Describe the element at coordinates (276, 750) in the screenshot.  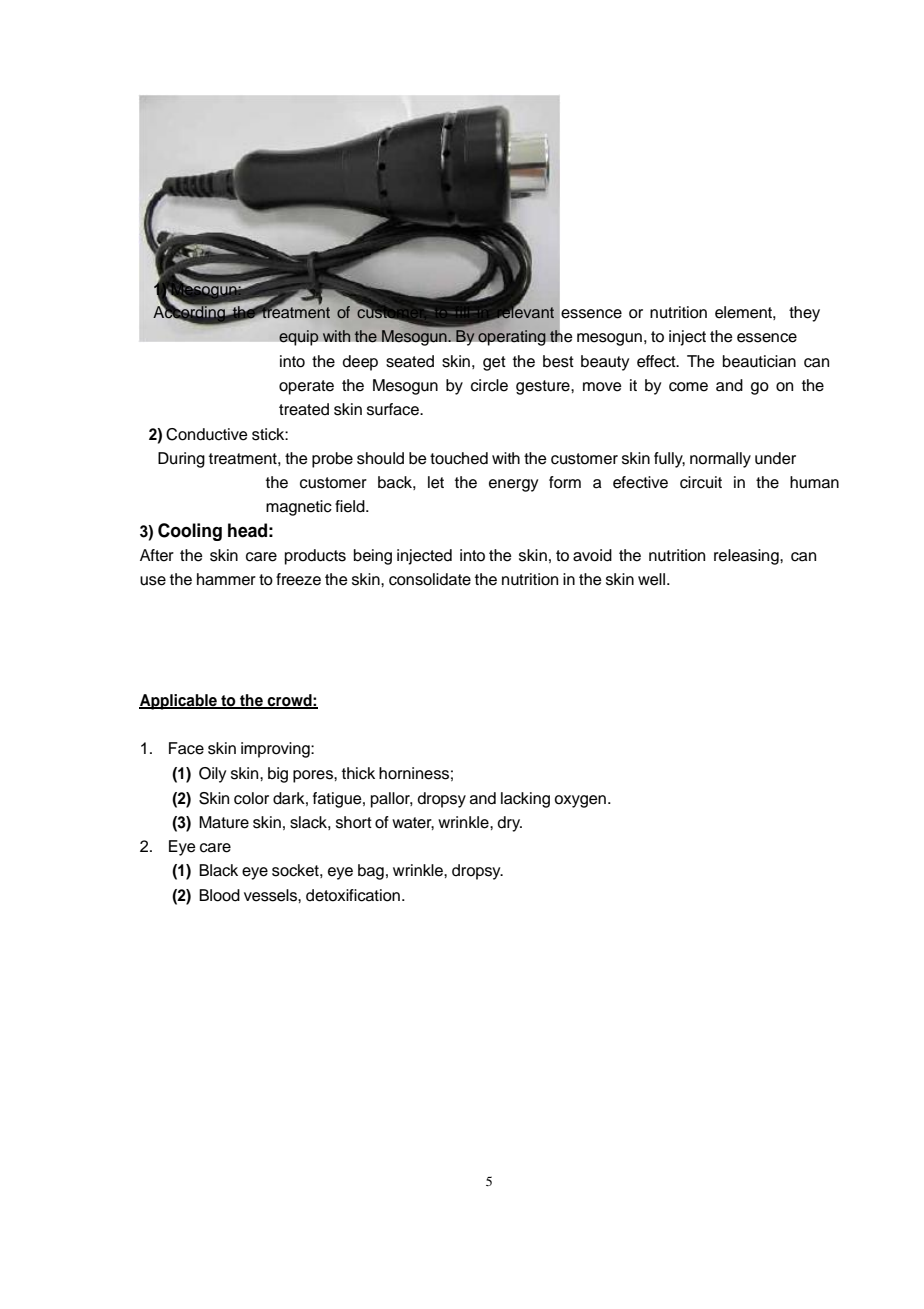
I see `improving` at that location.
